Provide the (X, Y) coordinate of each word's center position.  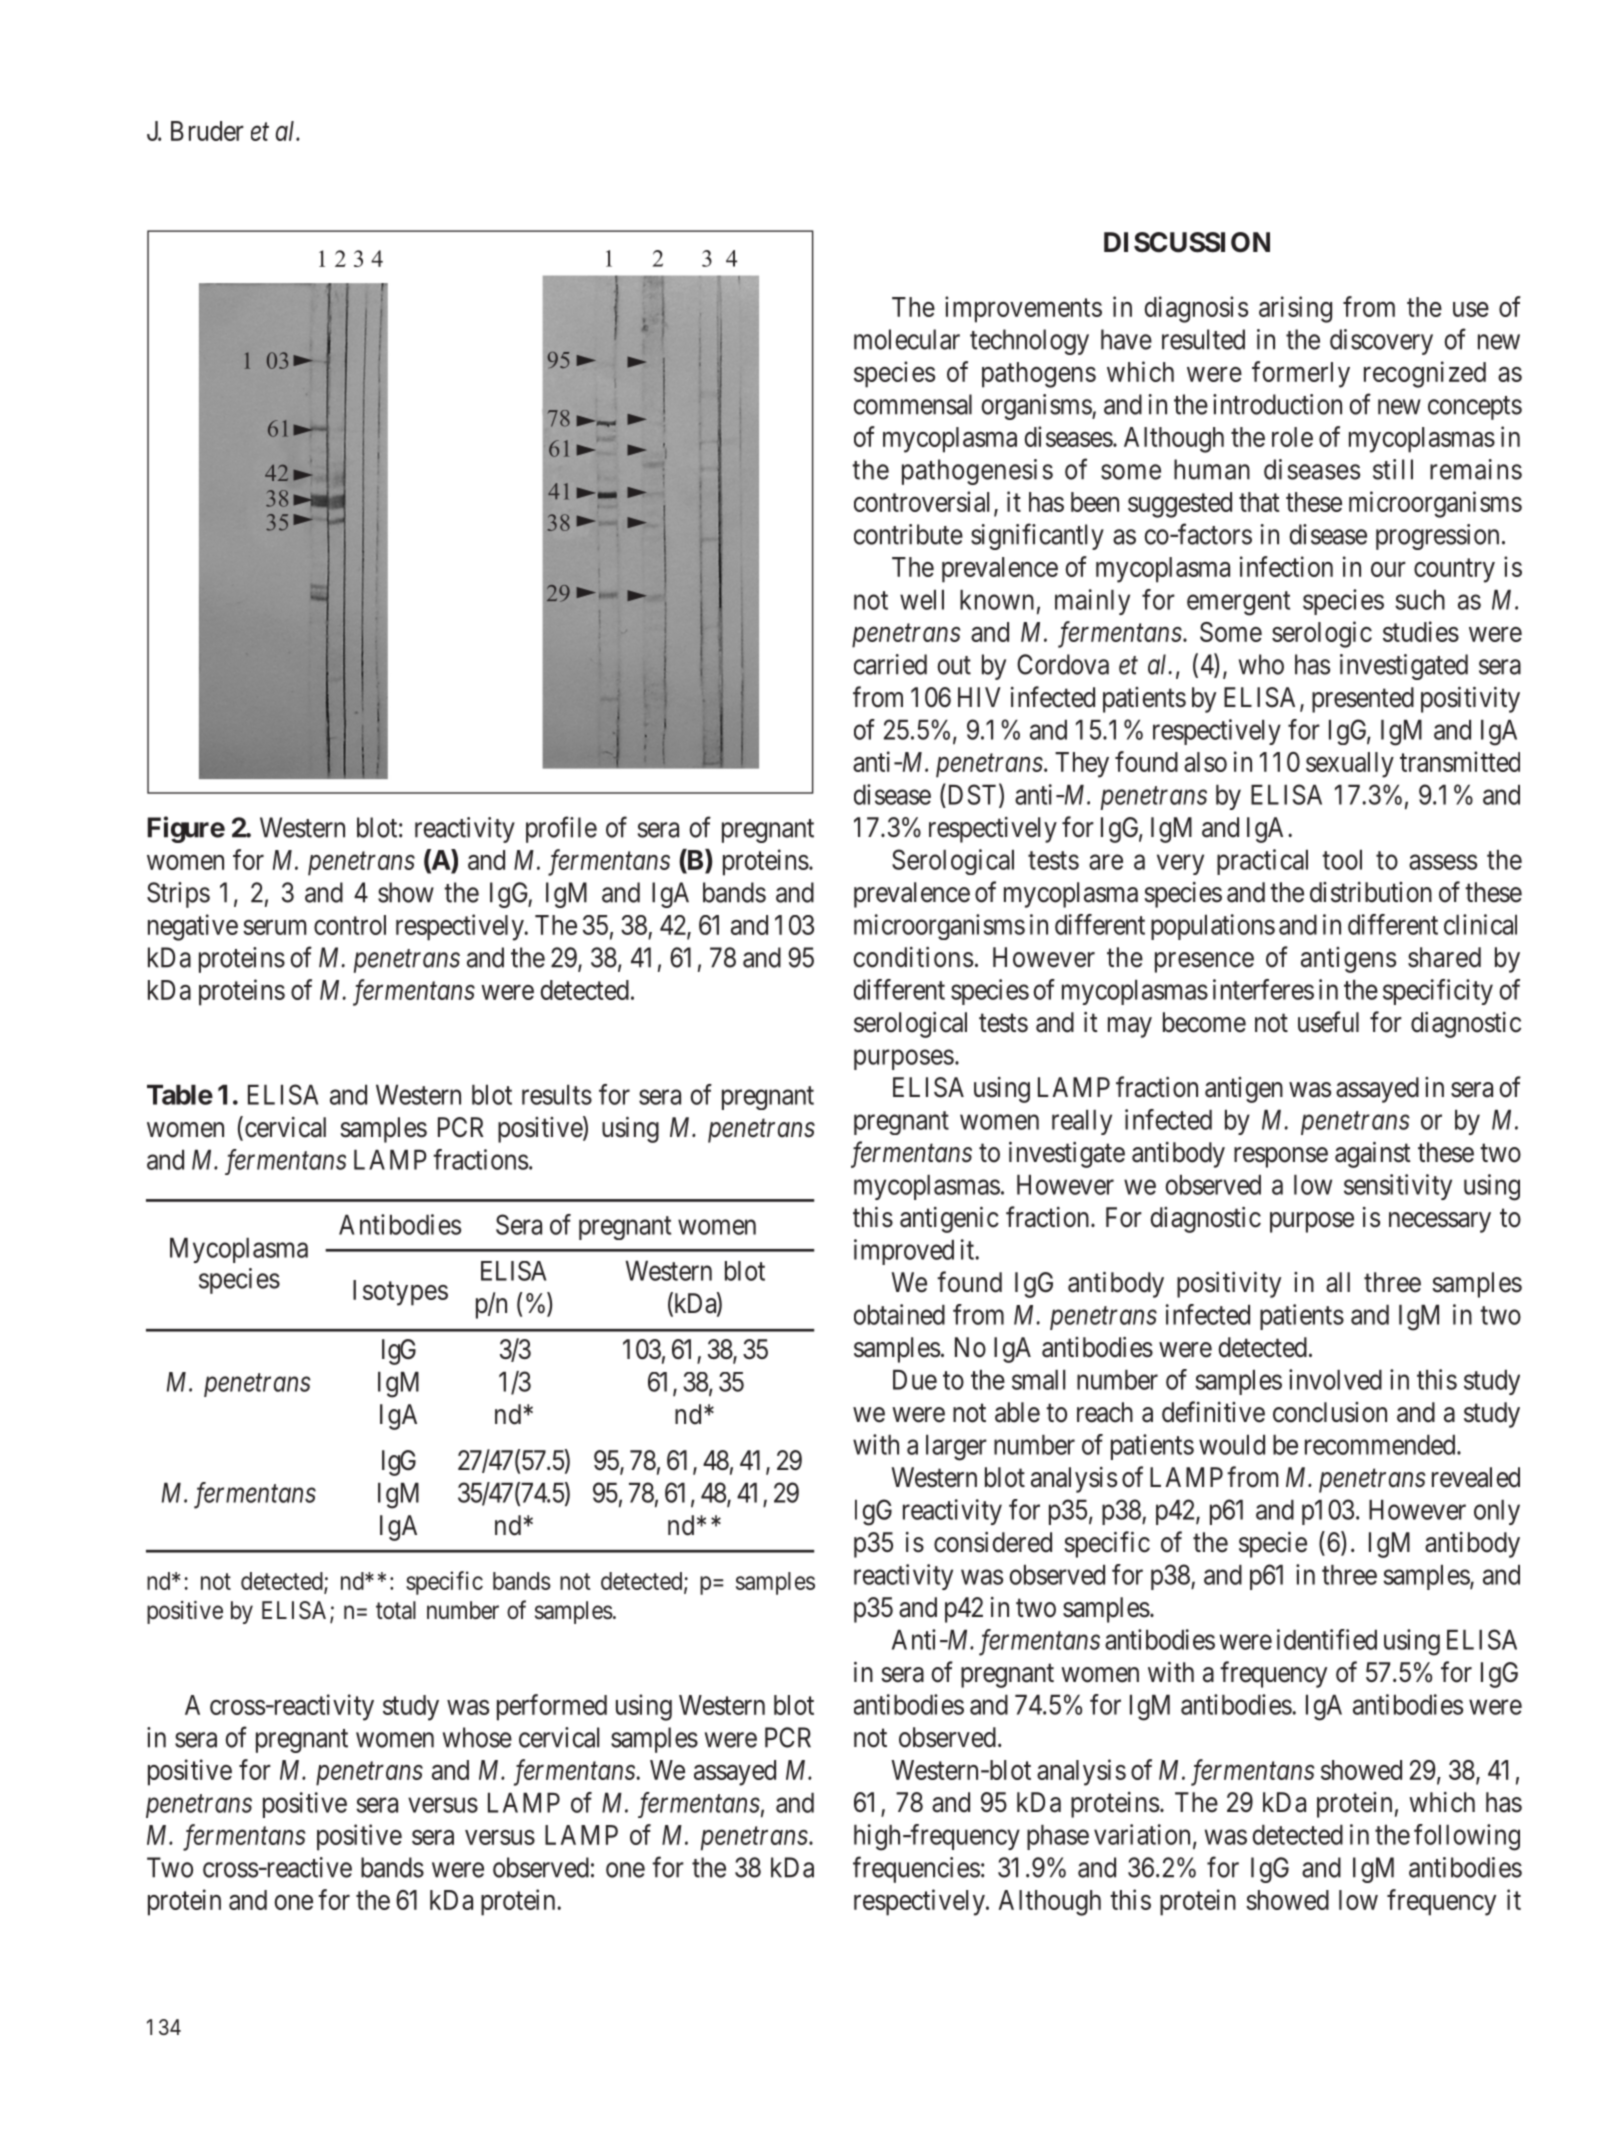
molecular (907, 339)
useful (1328, 1022)
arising (1295, 309)
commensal (913, 404)
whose (477, 1737)
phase (1058, 1837)
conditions (913, 957)
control (350, 925)
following (1467, 1837)
